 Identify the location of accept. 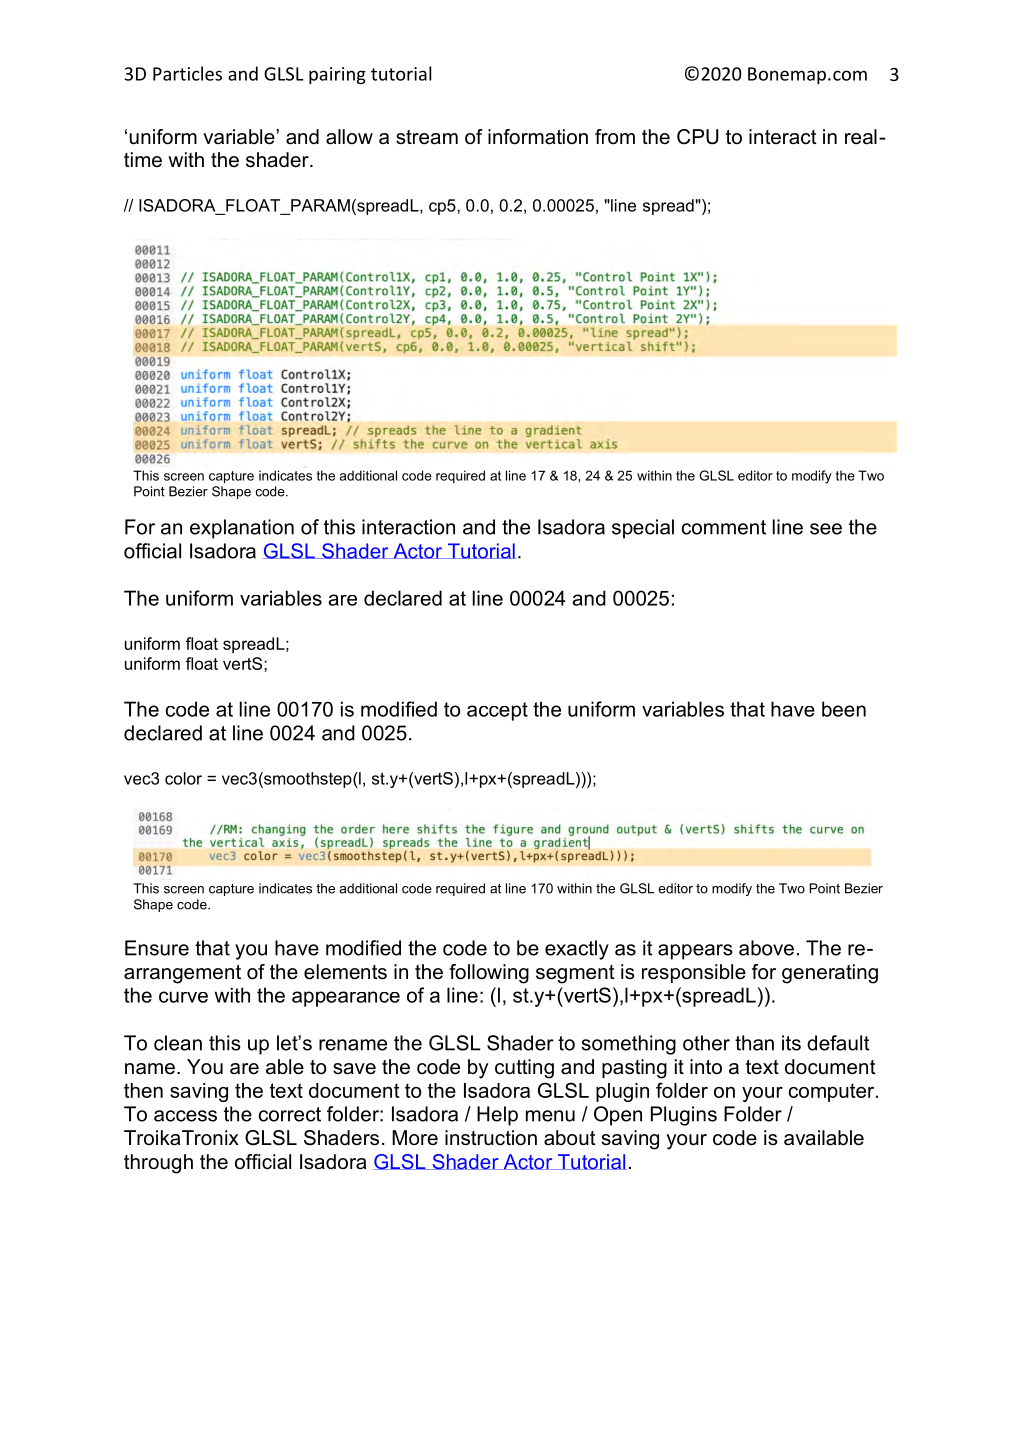
(497, 711).
